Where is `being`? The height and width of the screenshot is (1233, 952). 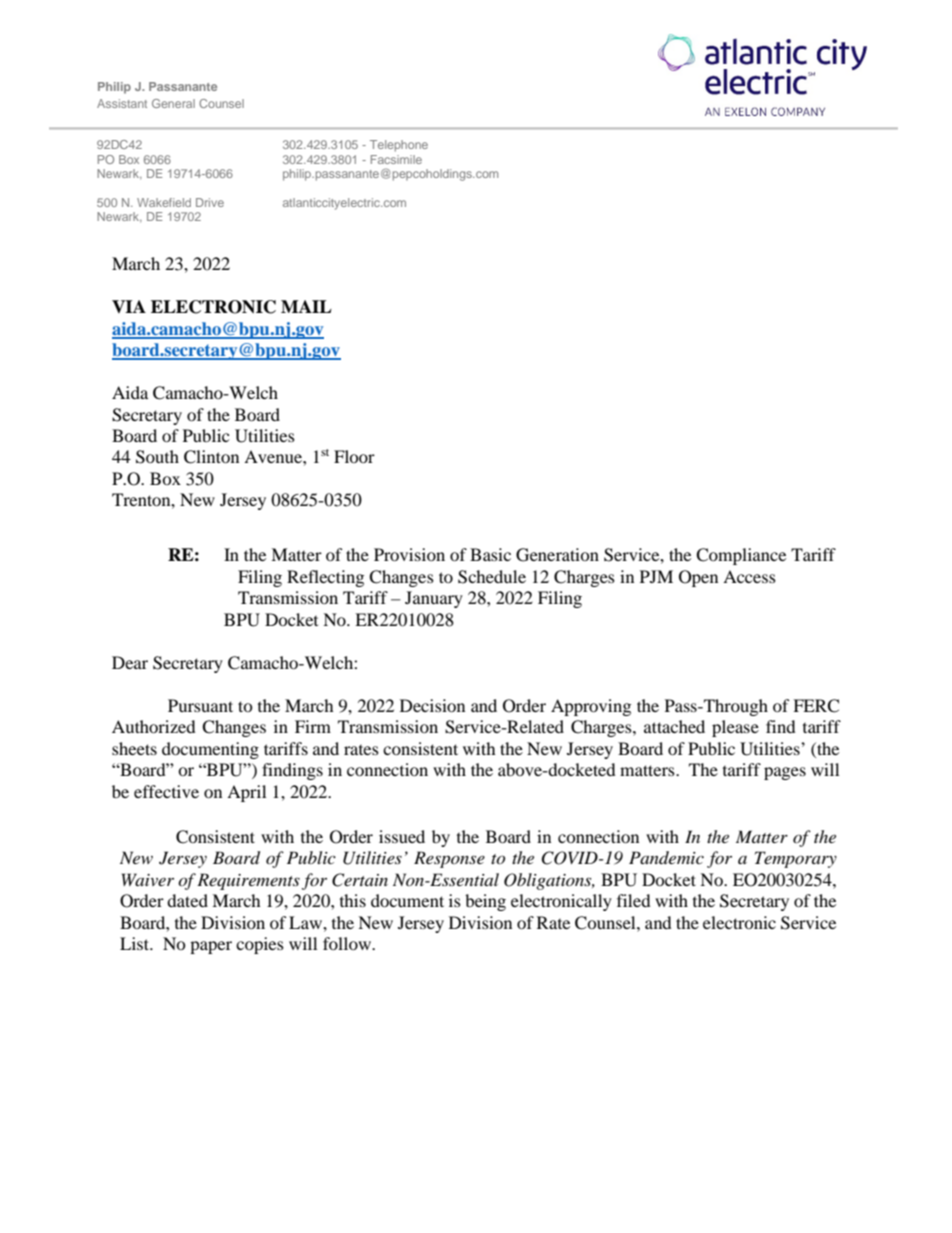 being is located at coordinates (485, 902).
